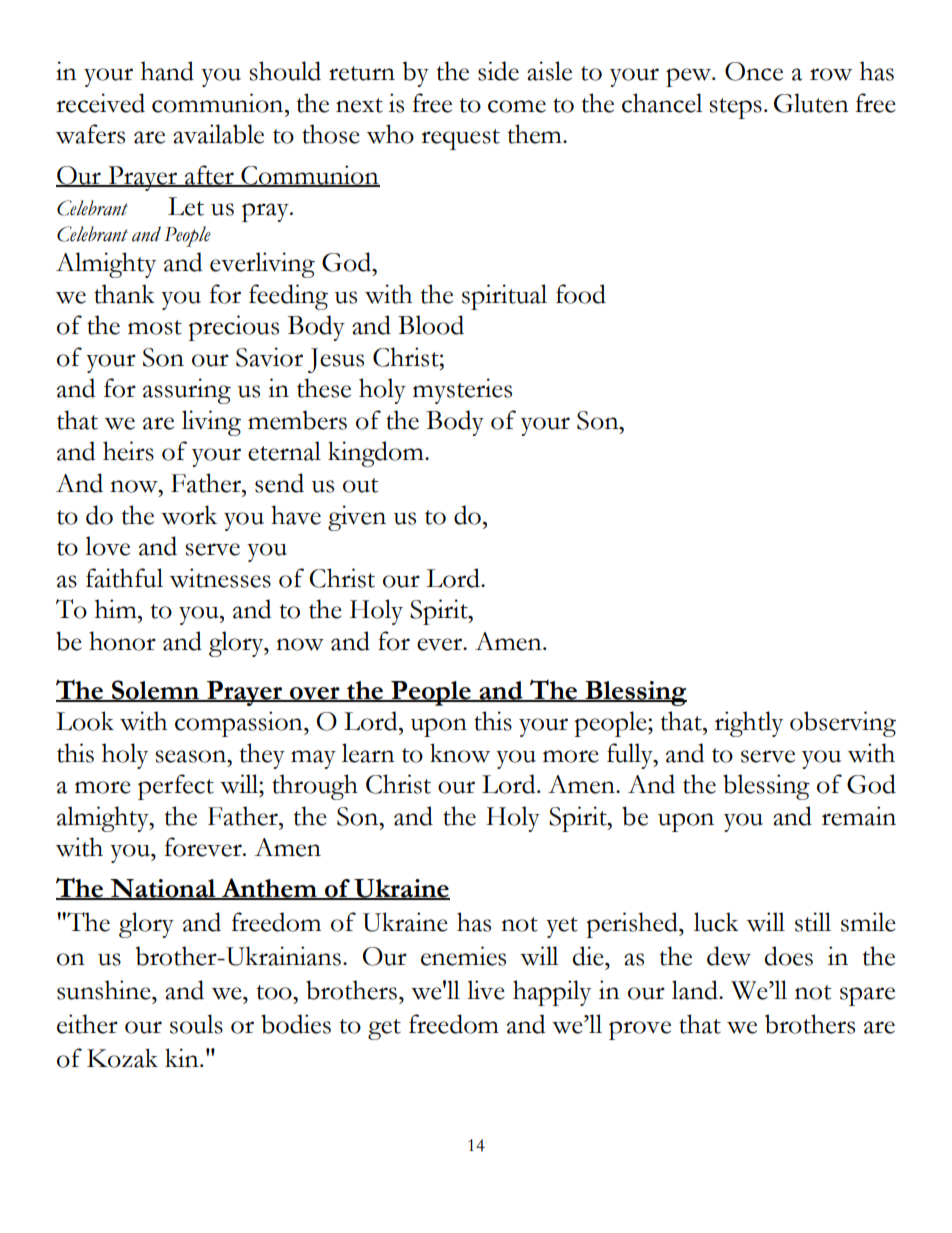 Image resolution: width=952 pixels, height=1233 pixels. What do you see at coordinates (176, 787) in the screenshot?
I see `perfect` at bounding box center [176, 787].
